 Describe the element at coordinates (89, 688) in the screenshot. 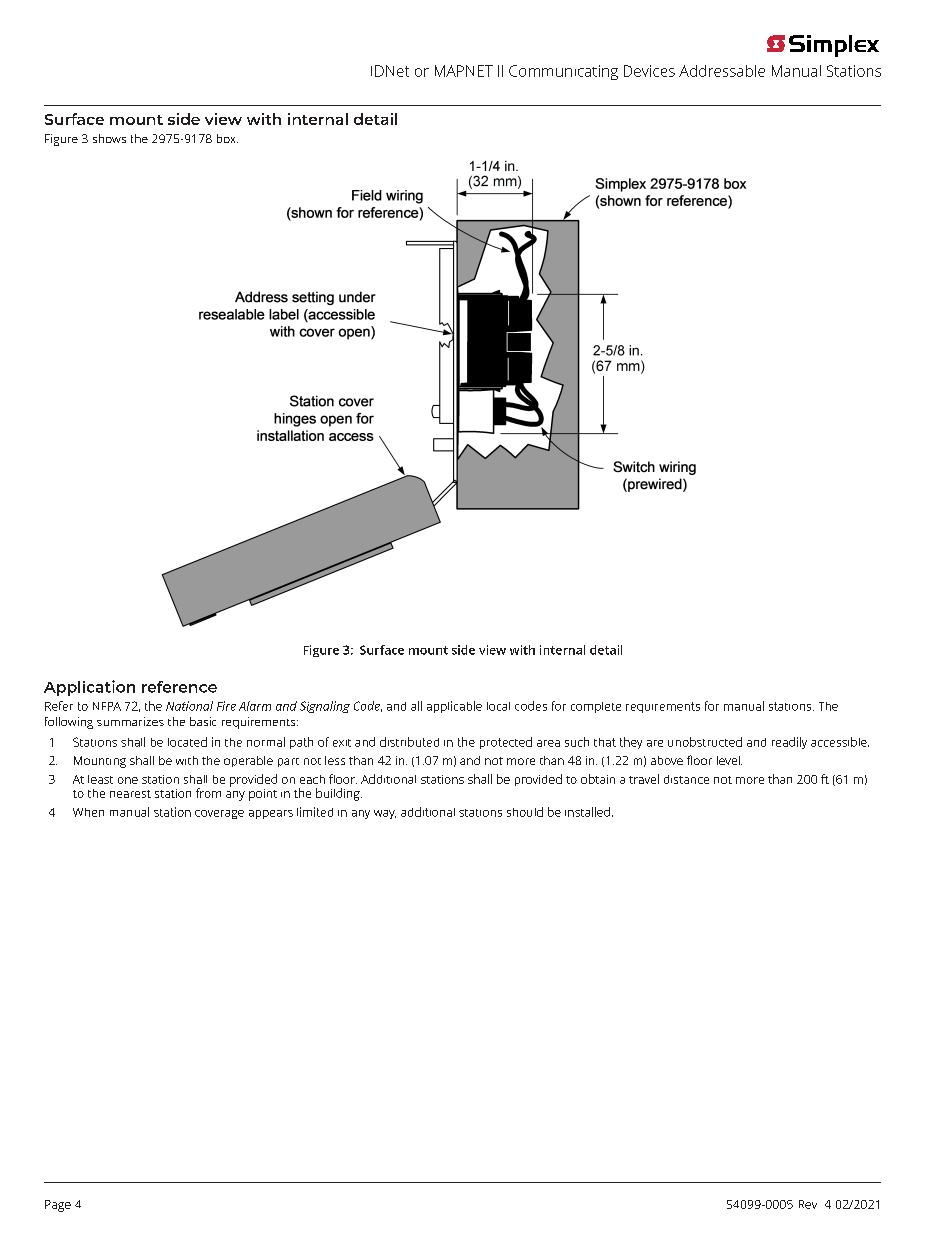

I see `Application` at that location.
